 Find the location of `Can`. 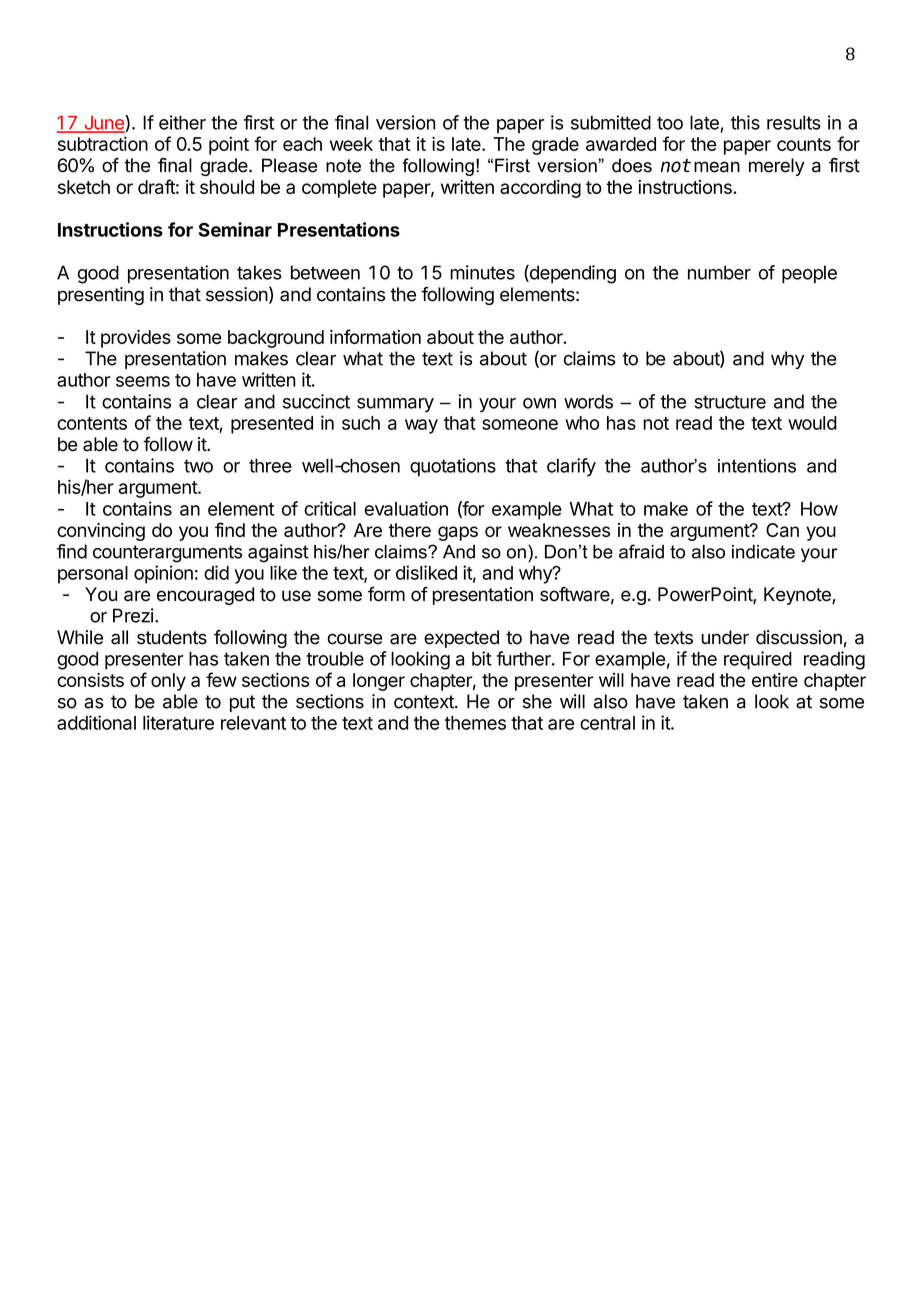

Can is located at coordinates (782, 530).
